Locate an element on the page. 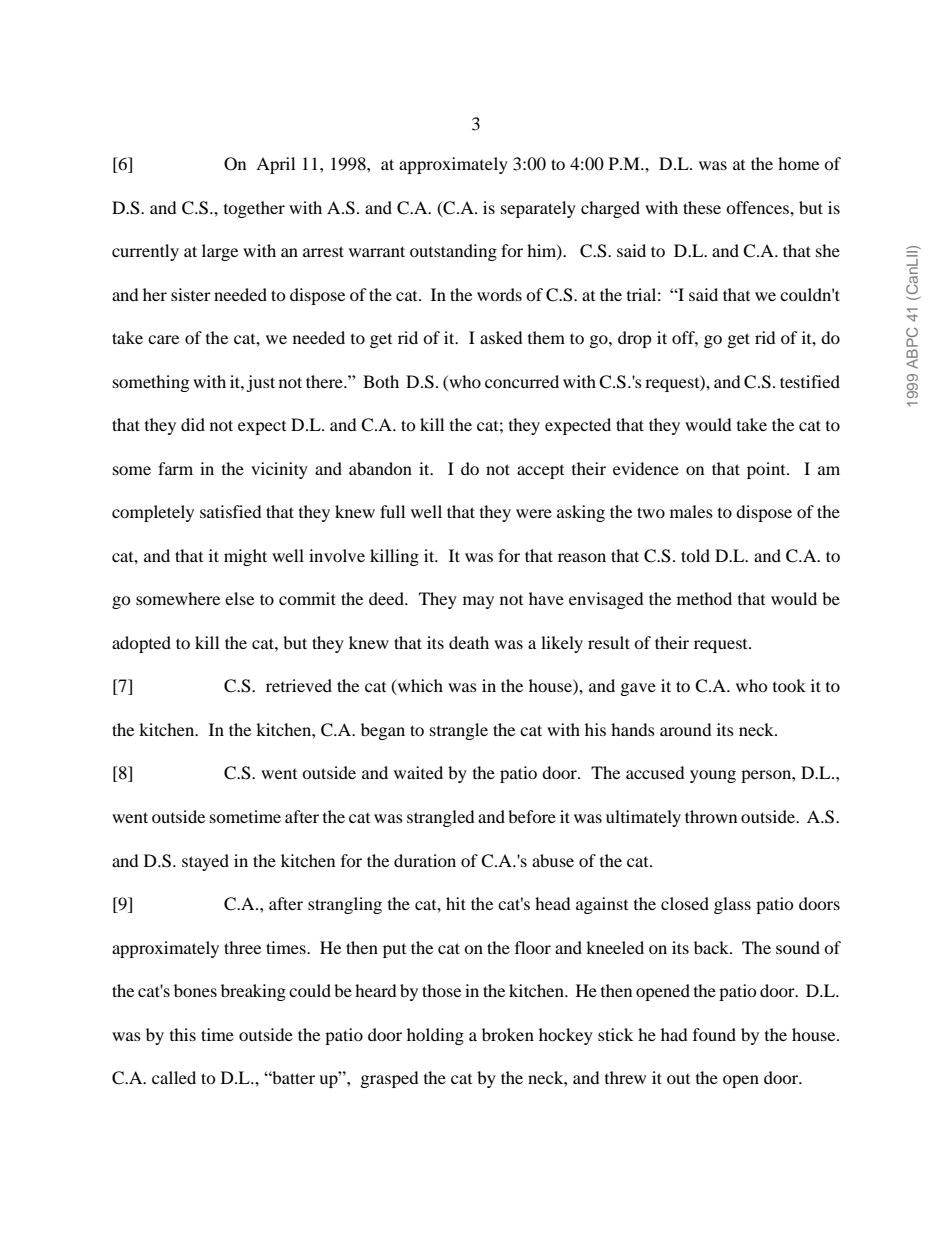 The width and height of the document is (952, 1233). separately is located at coordinates (538, 209).
